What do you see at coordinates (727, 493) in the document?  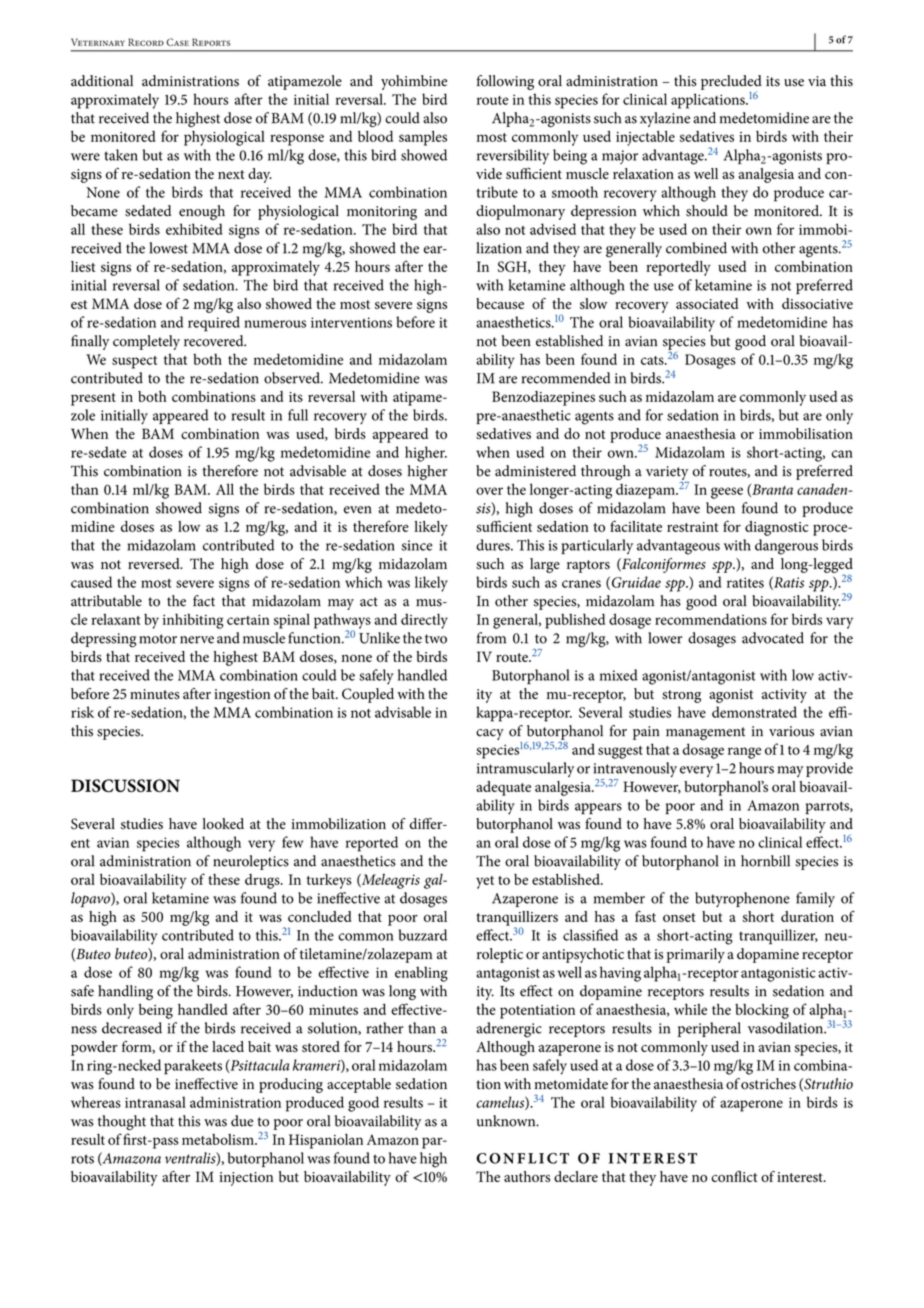 I see `geese` at bounding box center [727, 493].
